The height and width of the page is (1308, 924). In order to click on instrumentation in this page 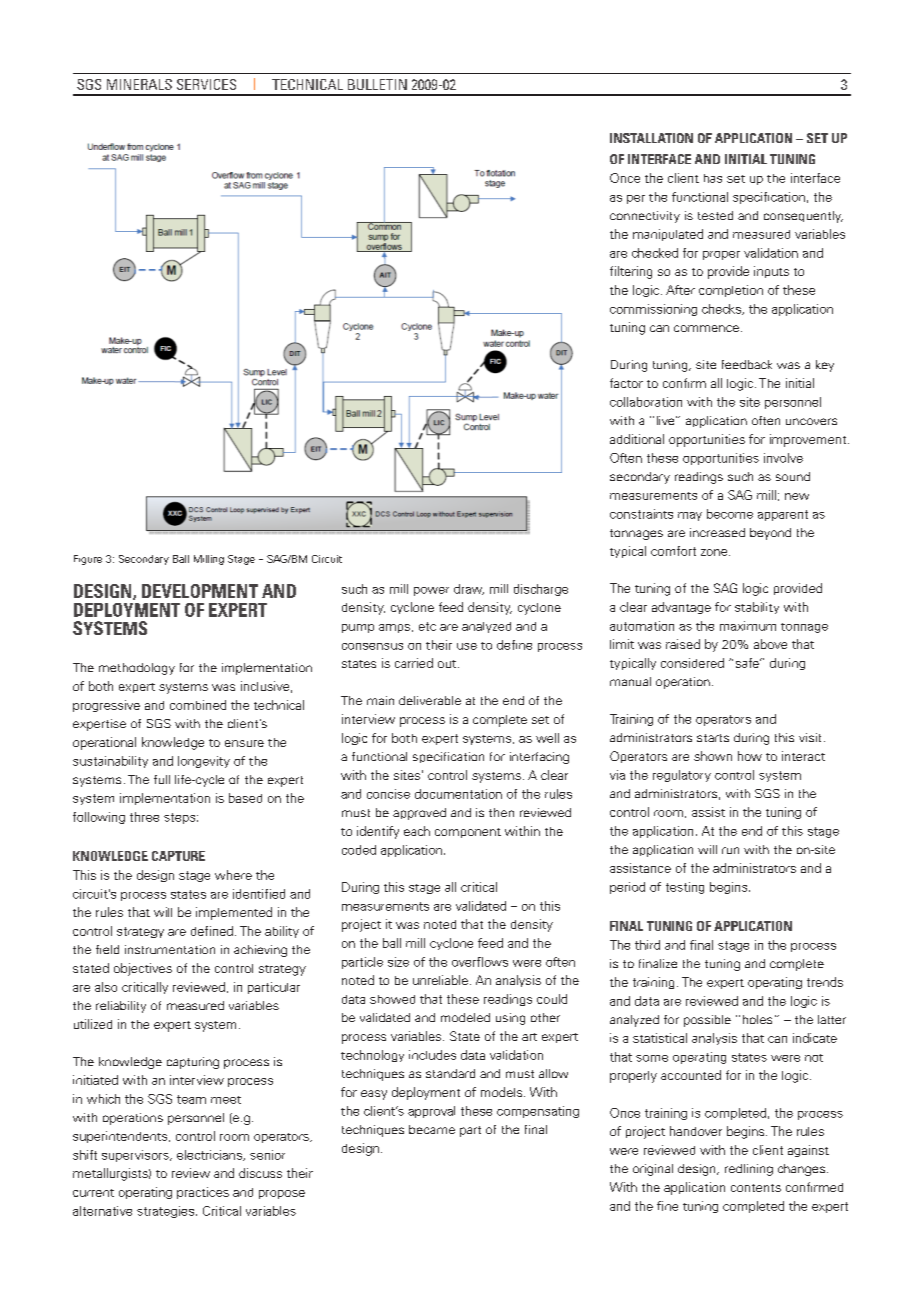, I will do `click(170, 949)`.
